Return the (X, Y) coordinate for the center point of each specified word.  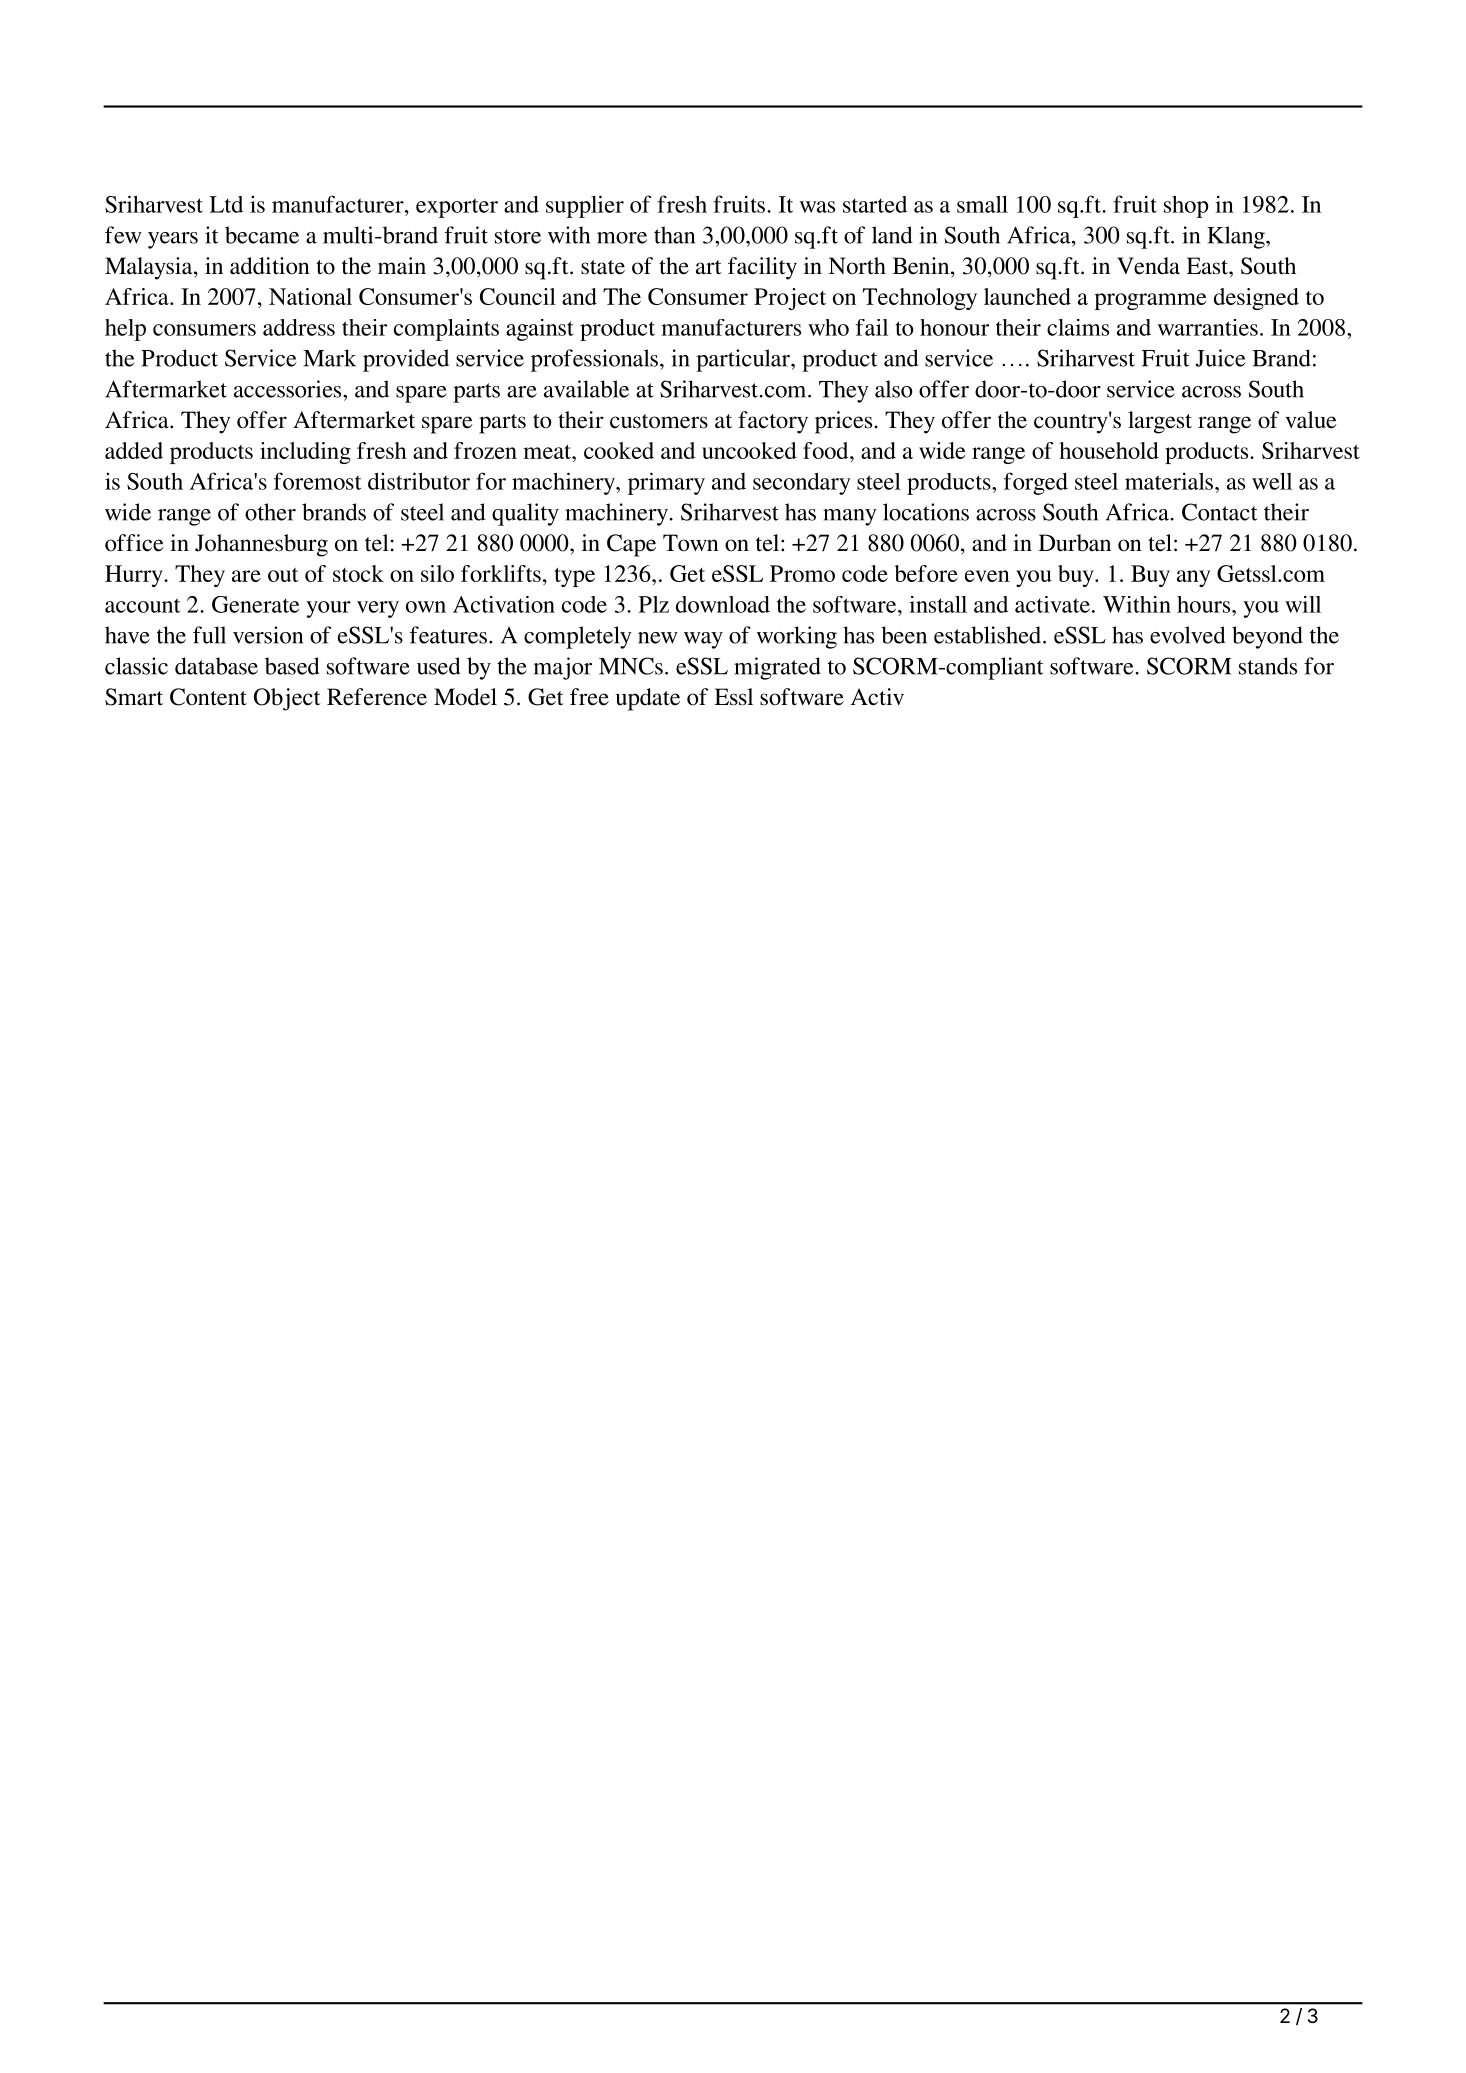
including (305, 453)
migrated (777, 668)
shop (1186, 207)
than (674, 235)
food (827, 450)
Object (287, 699)
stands (1268, 666)
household (1109, 450)
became (262, 235)
